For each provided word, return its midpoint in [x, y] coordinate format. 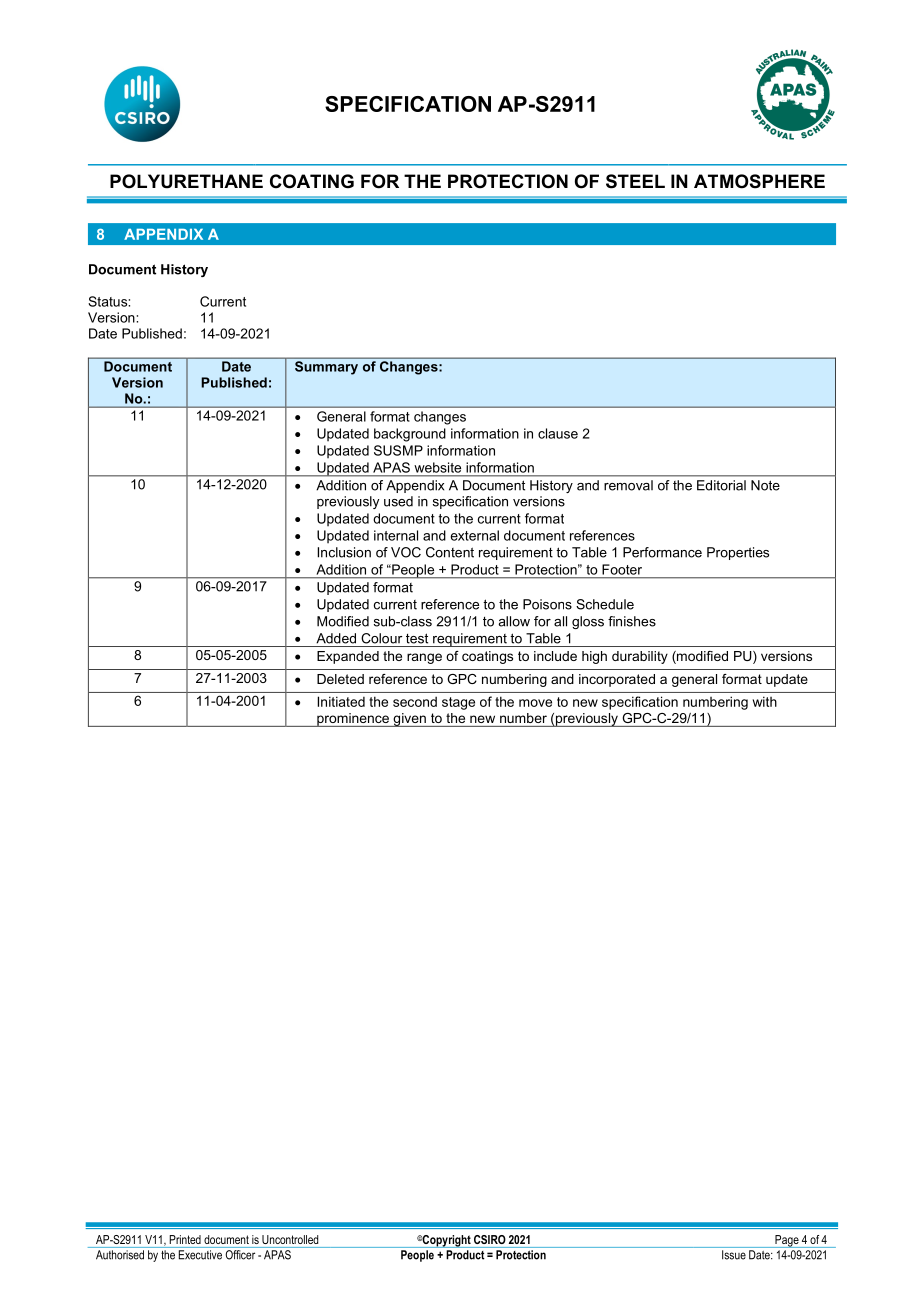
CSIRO [490, 1239]
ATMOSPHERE [759, 181]
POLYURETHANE [186, 181]
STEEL [635, 181]
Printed [185, 1239]
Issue [734, 1255]
